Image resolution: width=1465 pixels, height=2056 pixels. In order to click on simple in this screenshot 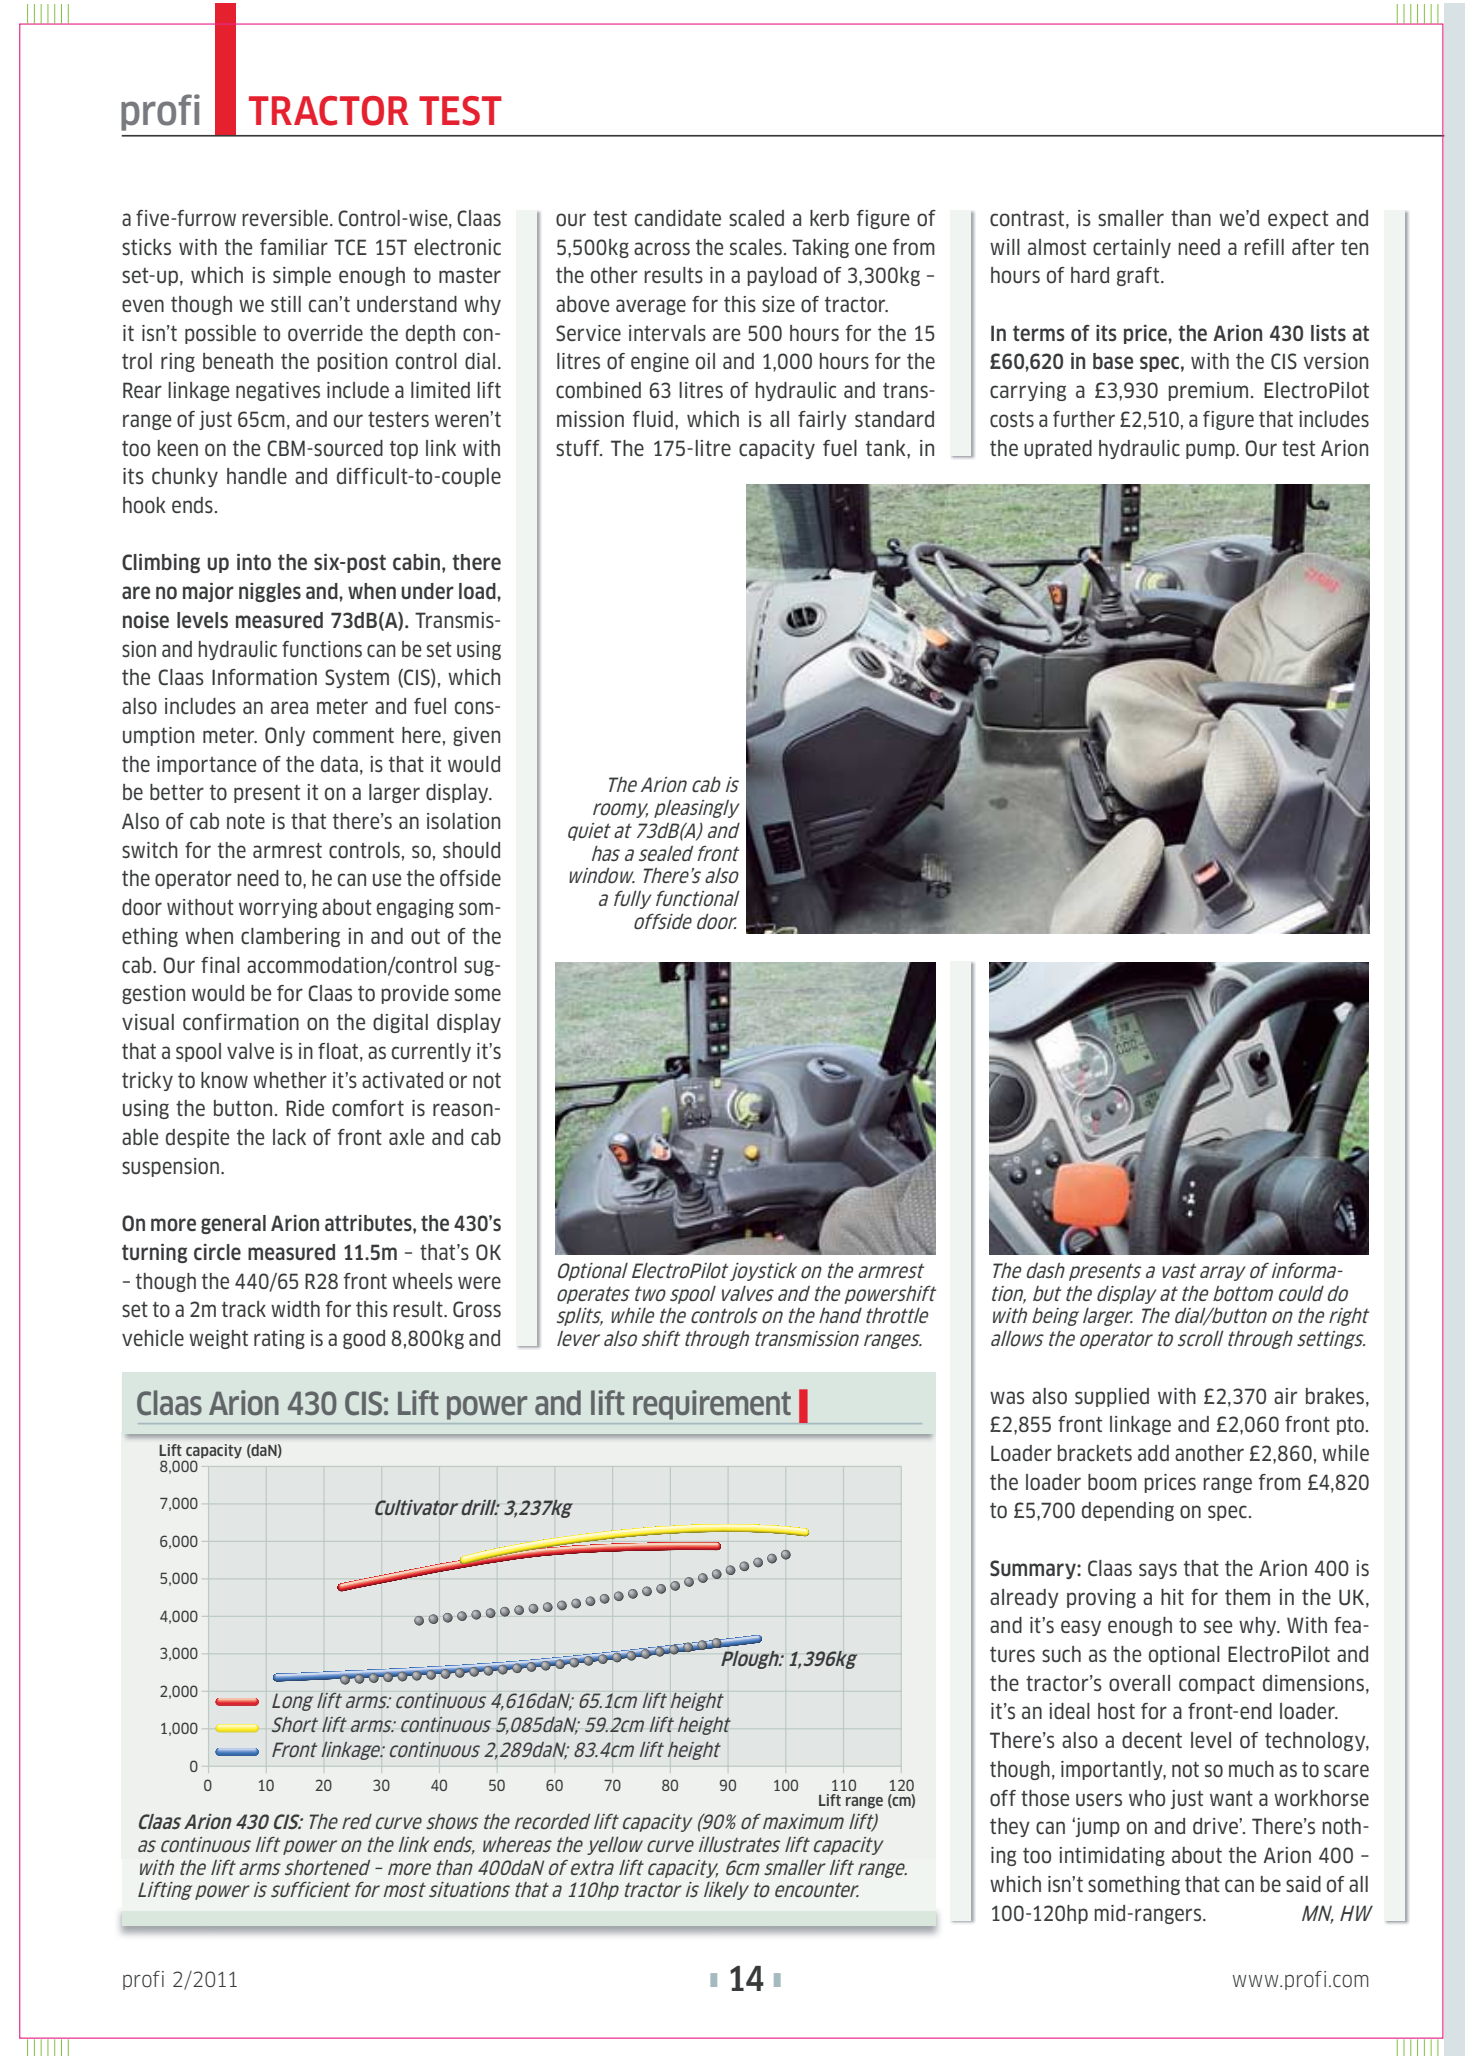, I will do `click(302, 276)`.
